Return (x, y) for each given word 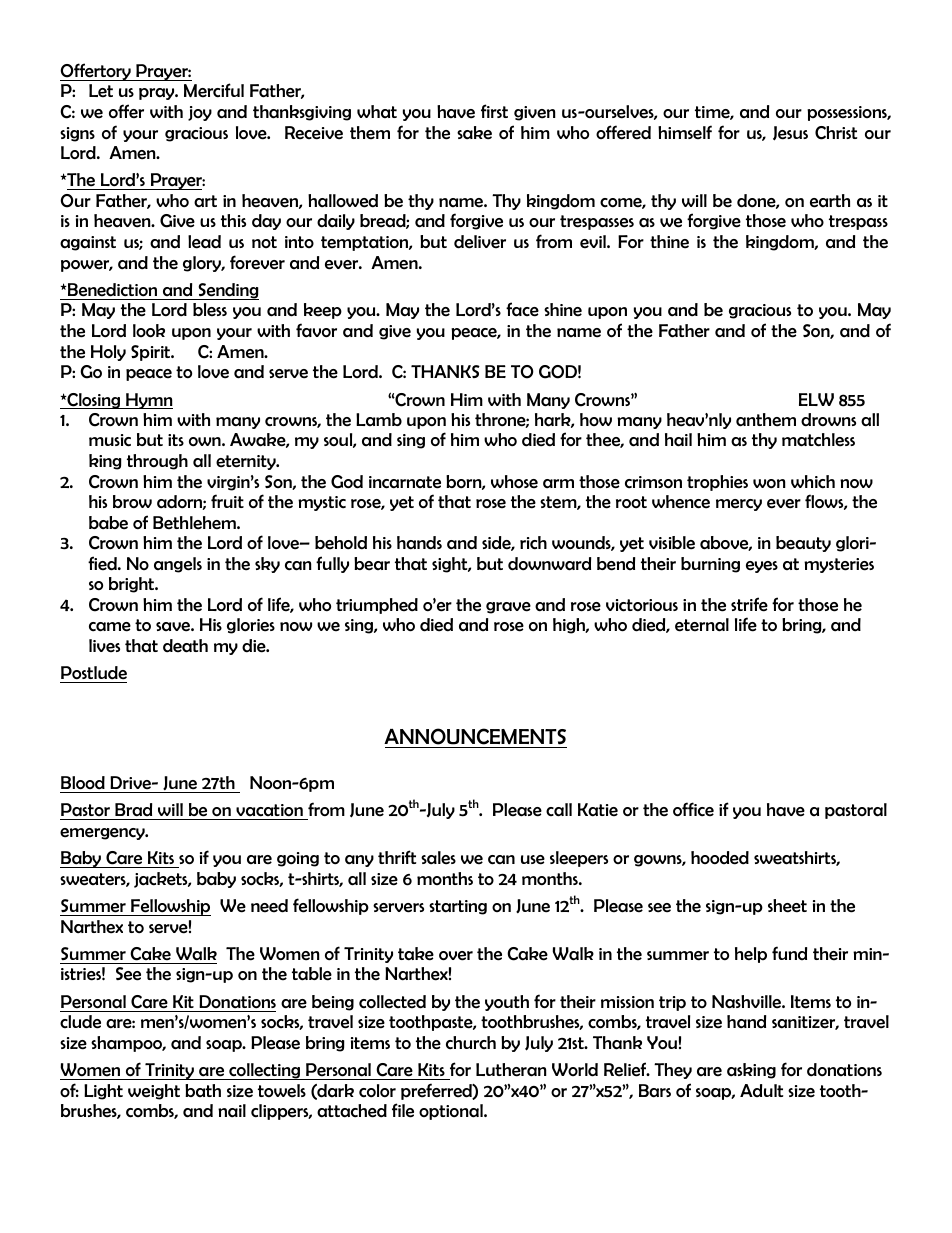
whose (514, 482)
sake (474, 133)
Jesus (790, 133)
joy (200, 113)
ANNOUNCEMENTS (475, 736)
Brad (133, 810)
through (157, 462)
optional (452, 1112)
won (769, 484)
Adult (761, 1090)
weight (154, 1092)
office (693, 809)
